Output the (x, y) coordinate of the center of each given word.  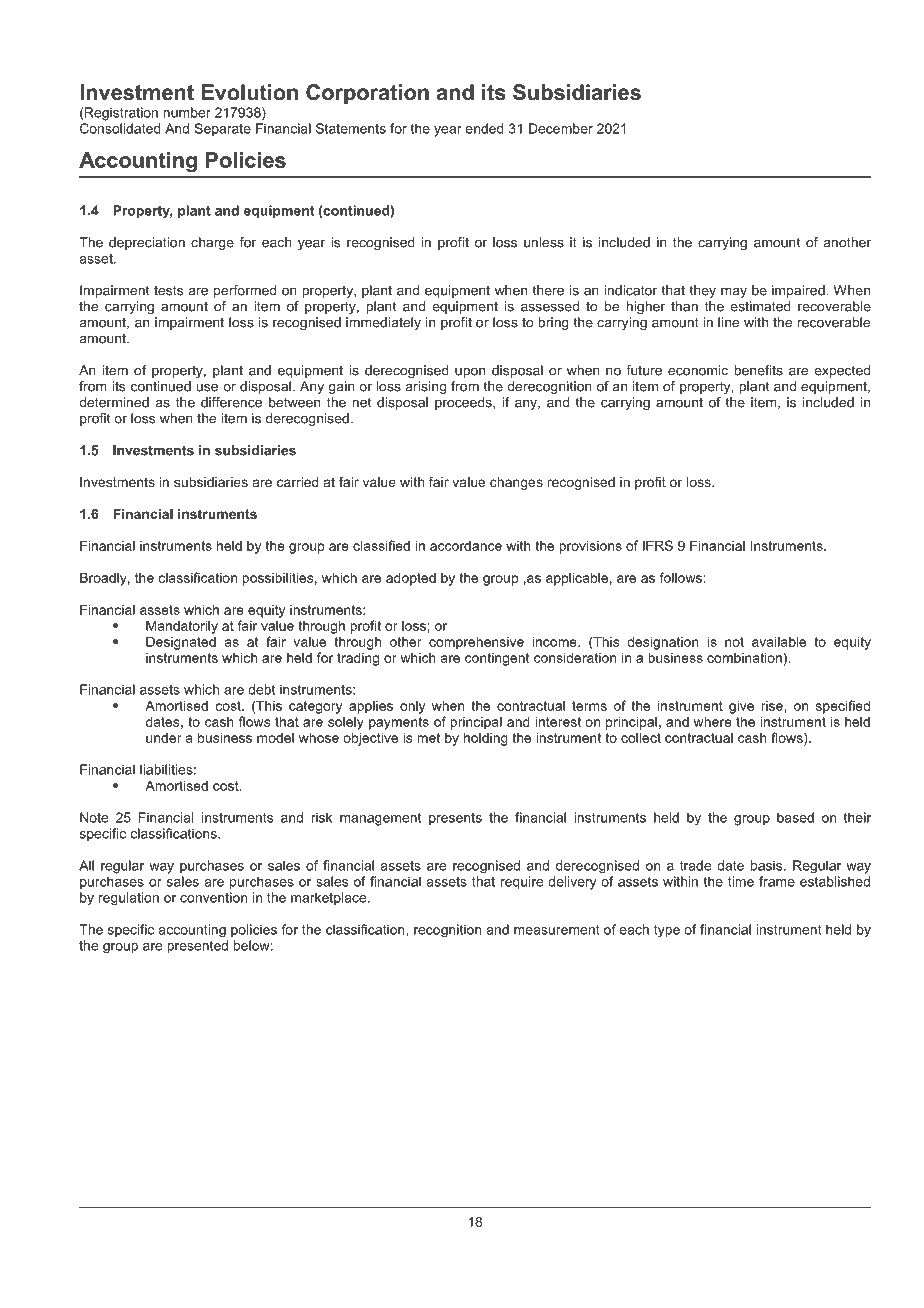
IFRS (658, 545)
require (522, 882)
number (187, 112)
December (561, 128)
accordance (466, 545)
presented (197, 946)
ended (485, 128)
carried (298, 482)
